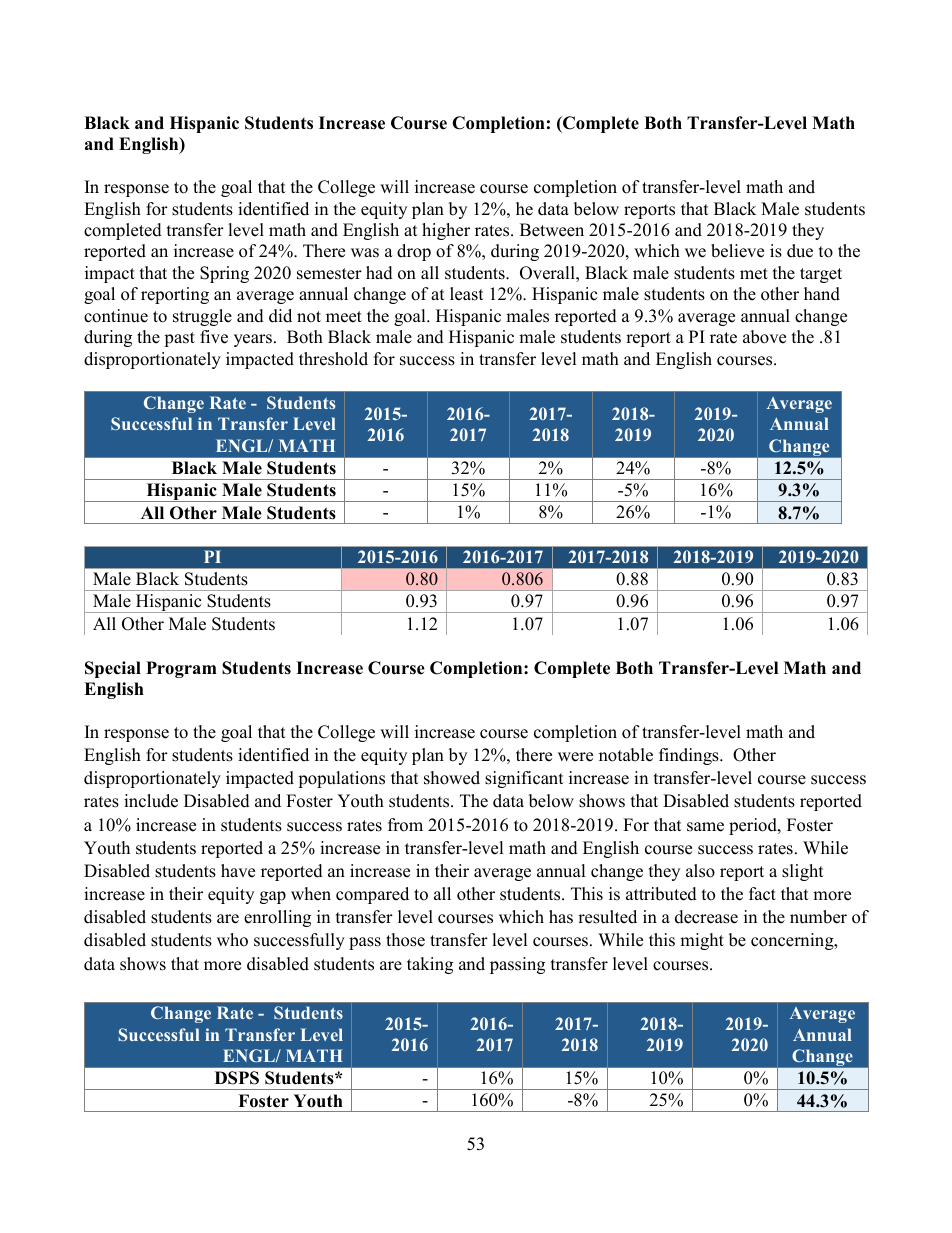 The width and height of the image is (952, 1233). I want to click on threshold, so click(333, 359).
